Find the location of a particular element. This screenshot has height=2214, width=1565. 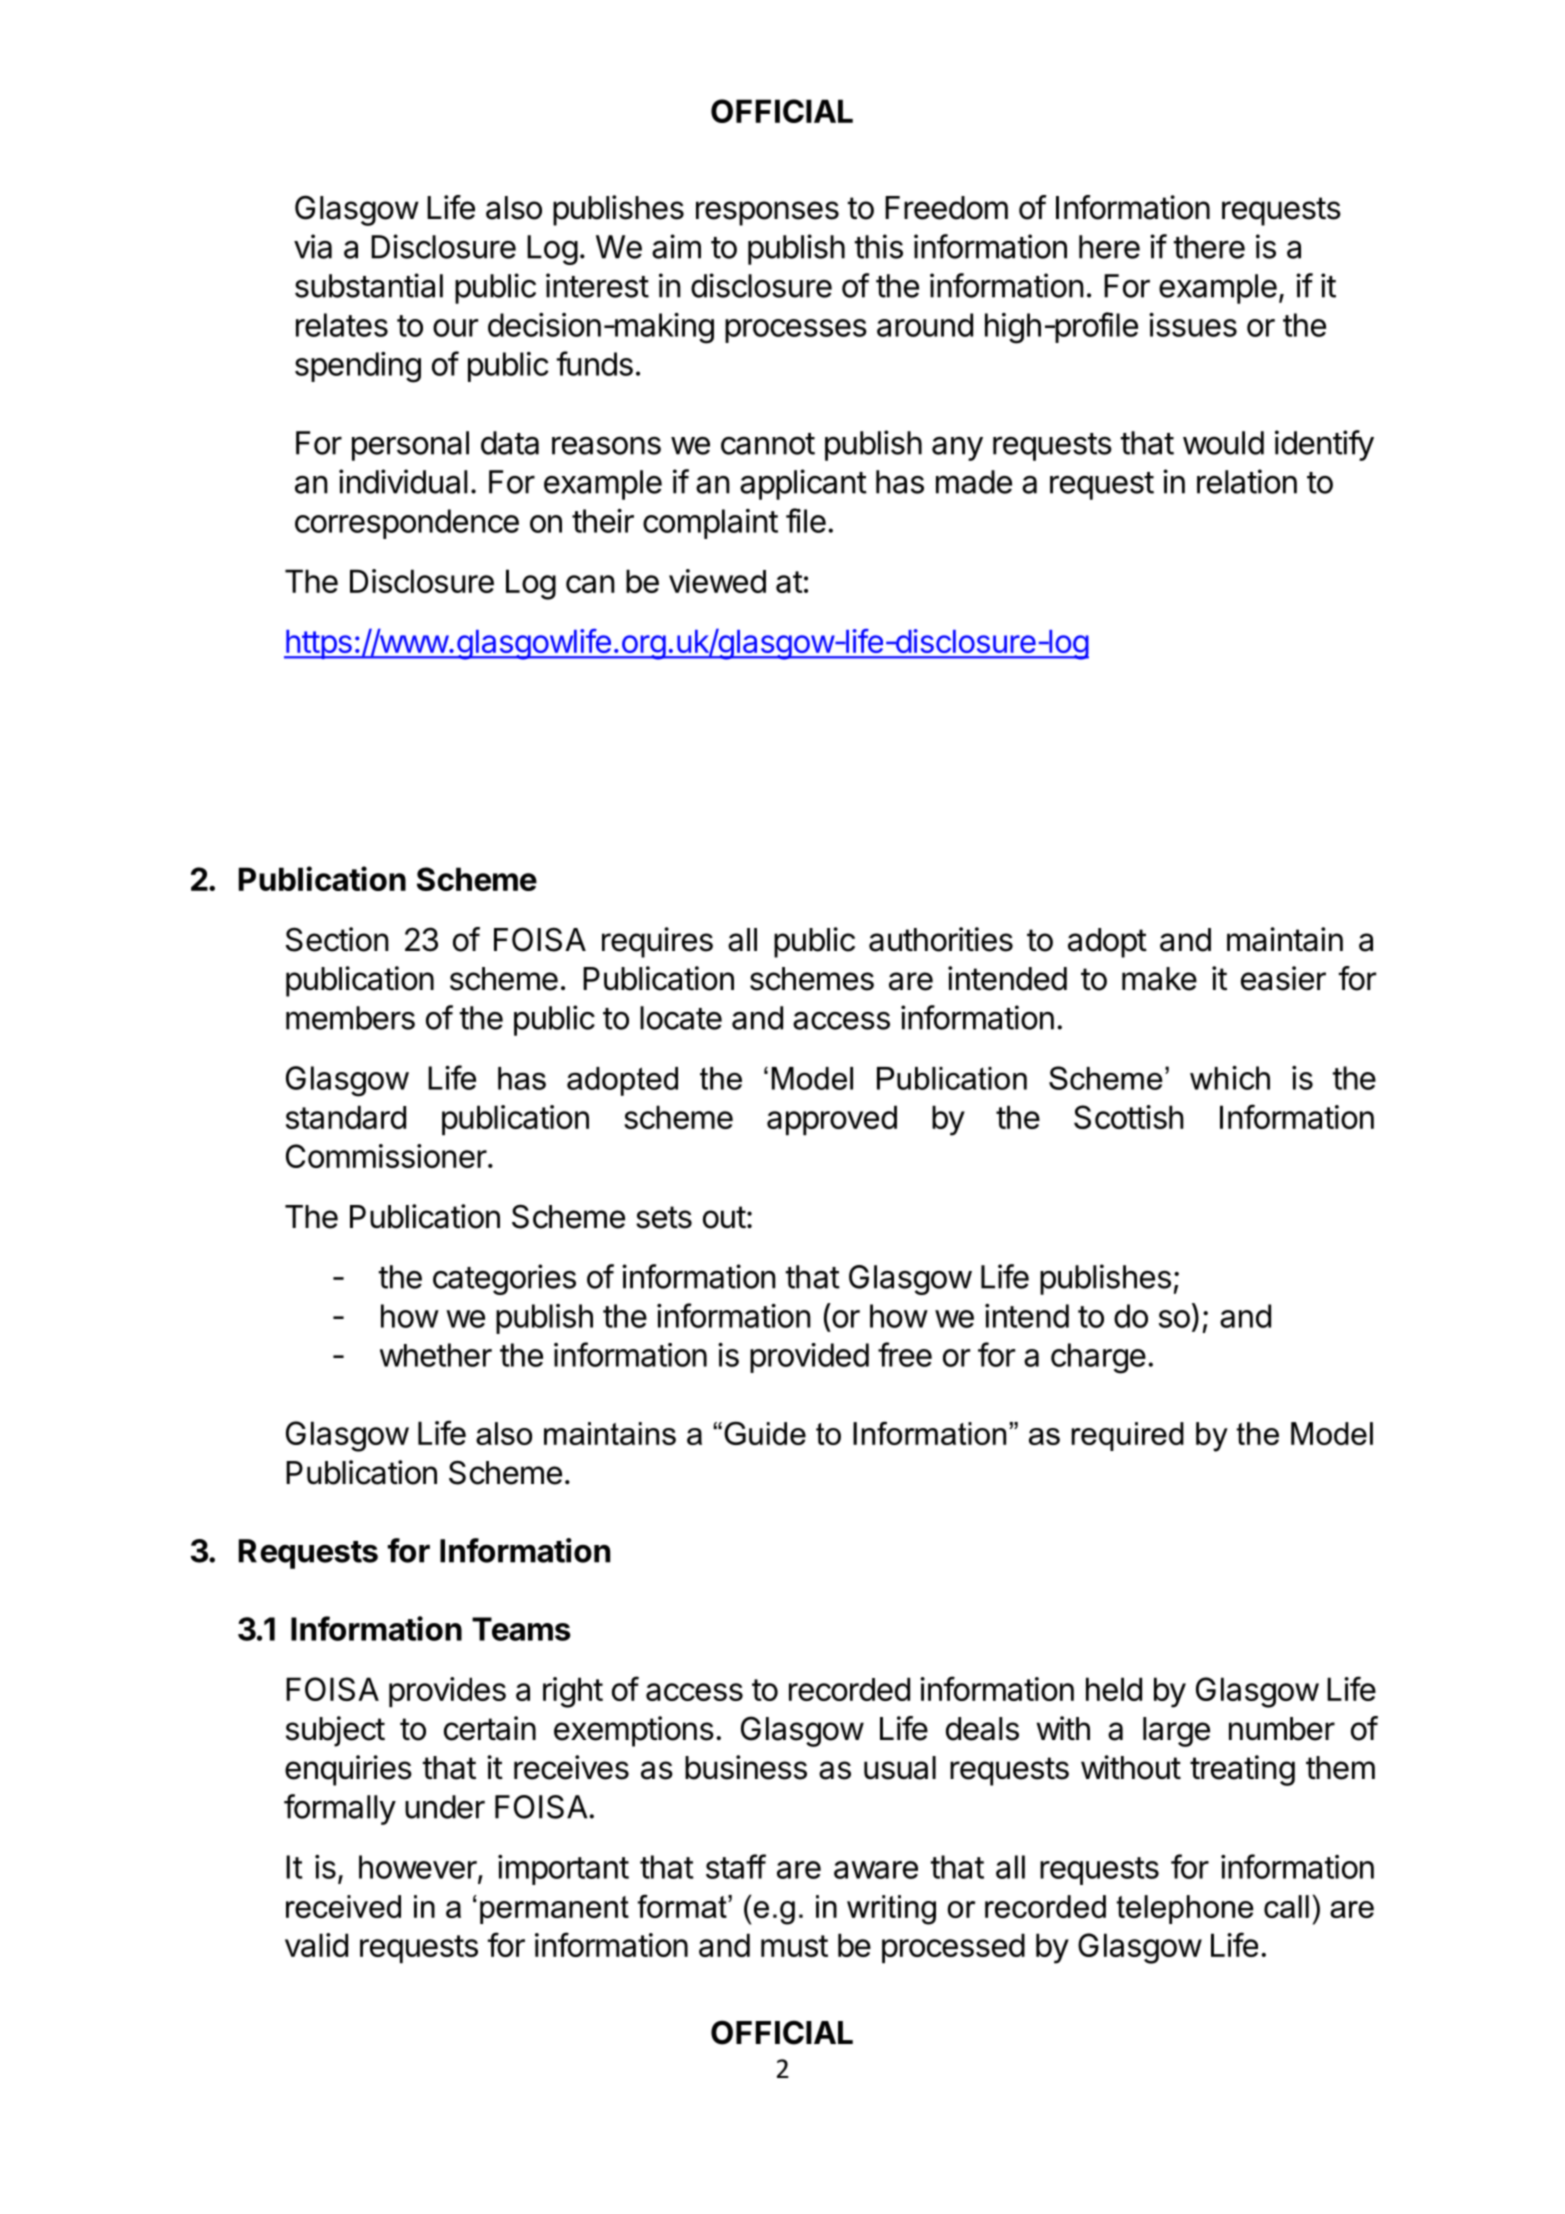

provided is located at coordinates (809, 1358).
